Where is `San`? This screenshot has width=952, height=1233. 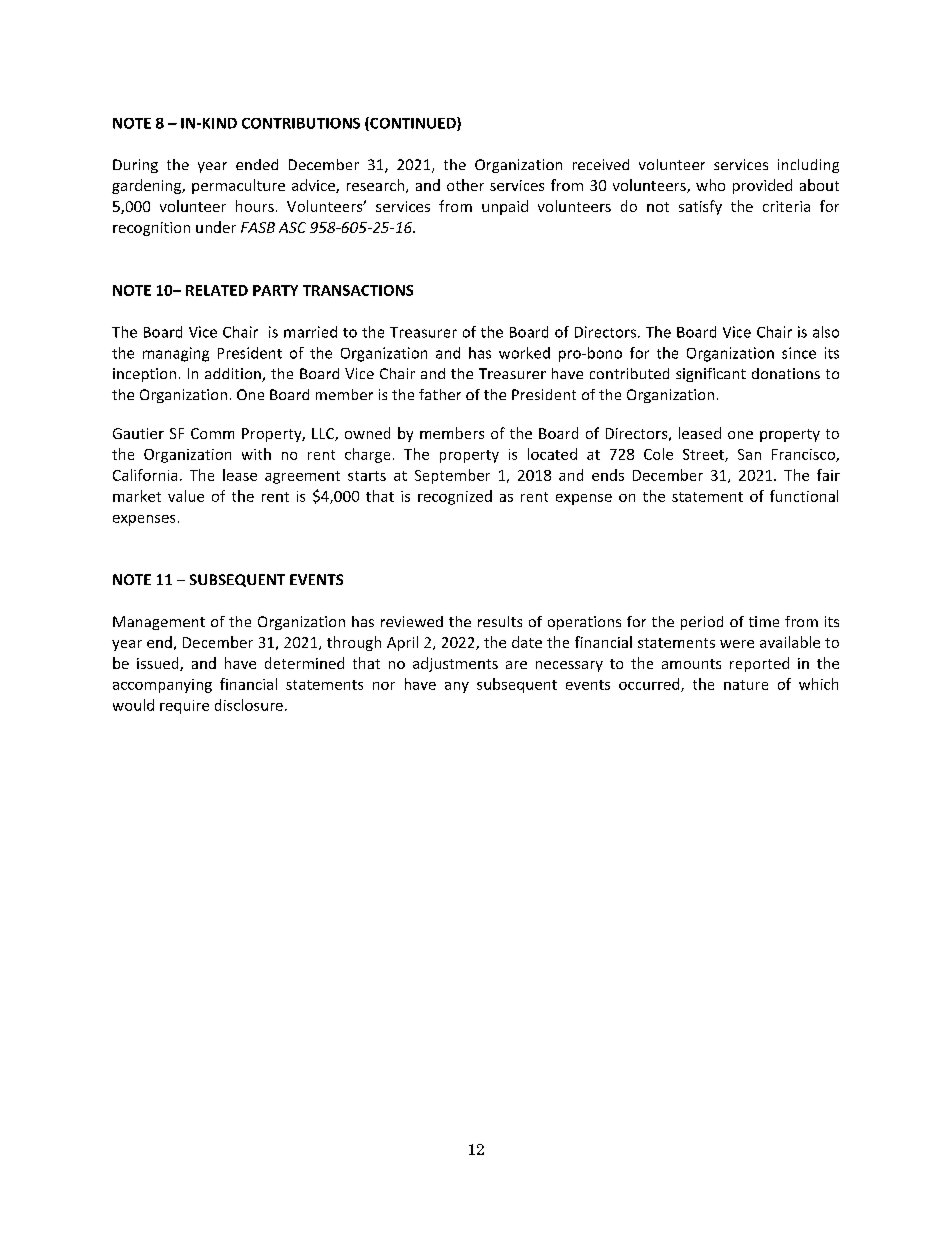 San is located at coordinates (749, 454).
